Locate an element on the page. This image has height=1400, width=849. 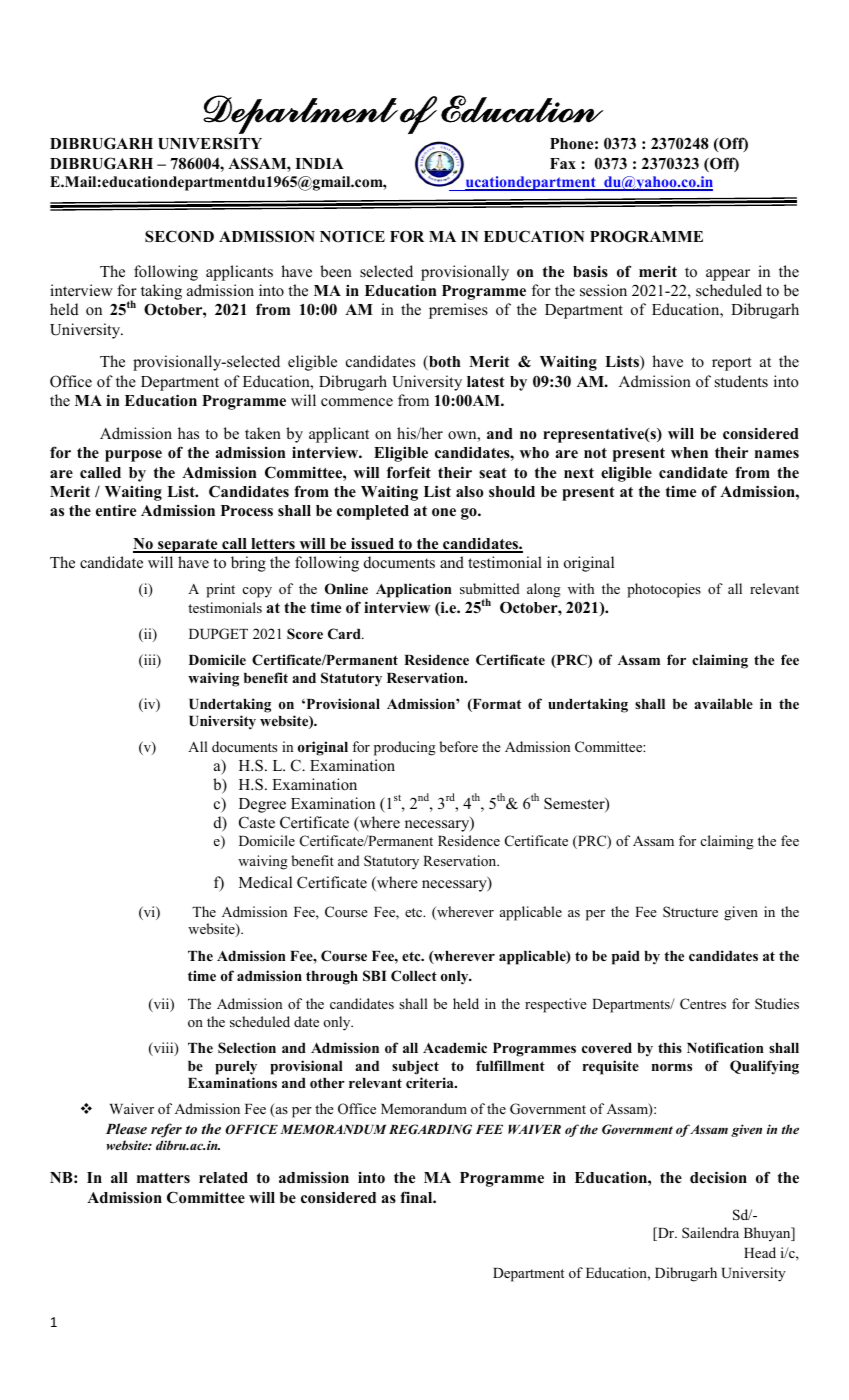
Collect is located at coordinates (414, 976).
